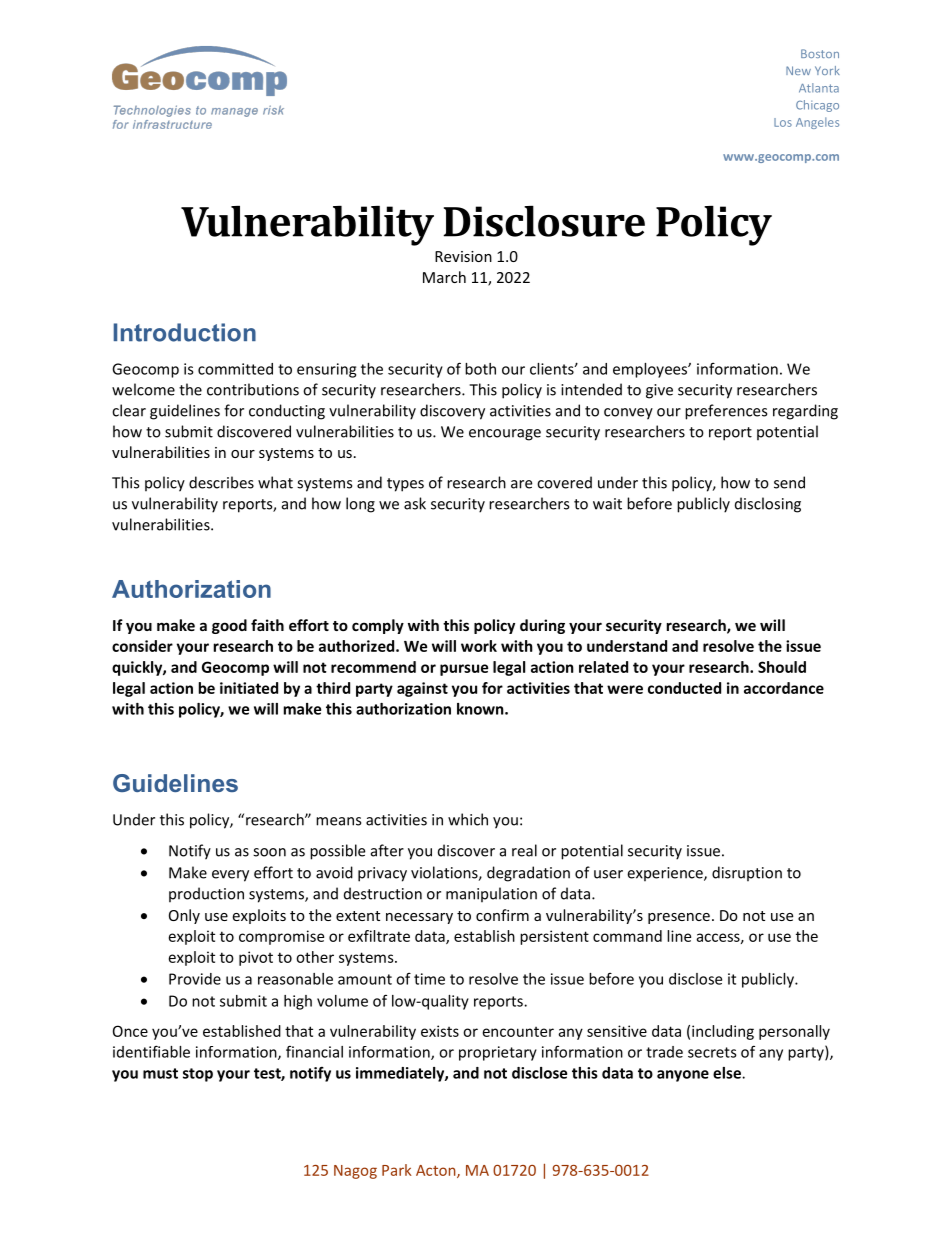 This page has height=1233, width=952. Describe the element at coordinates (798, 70) in the page. I see `New` at that location.
